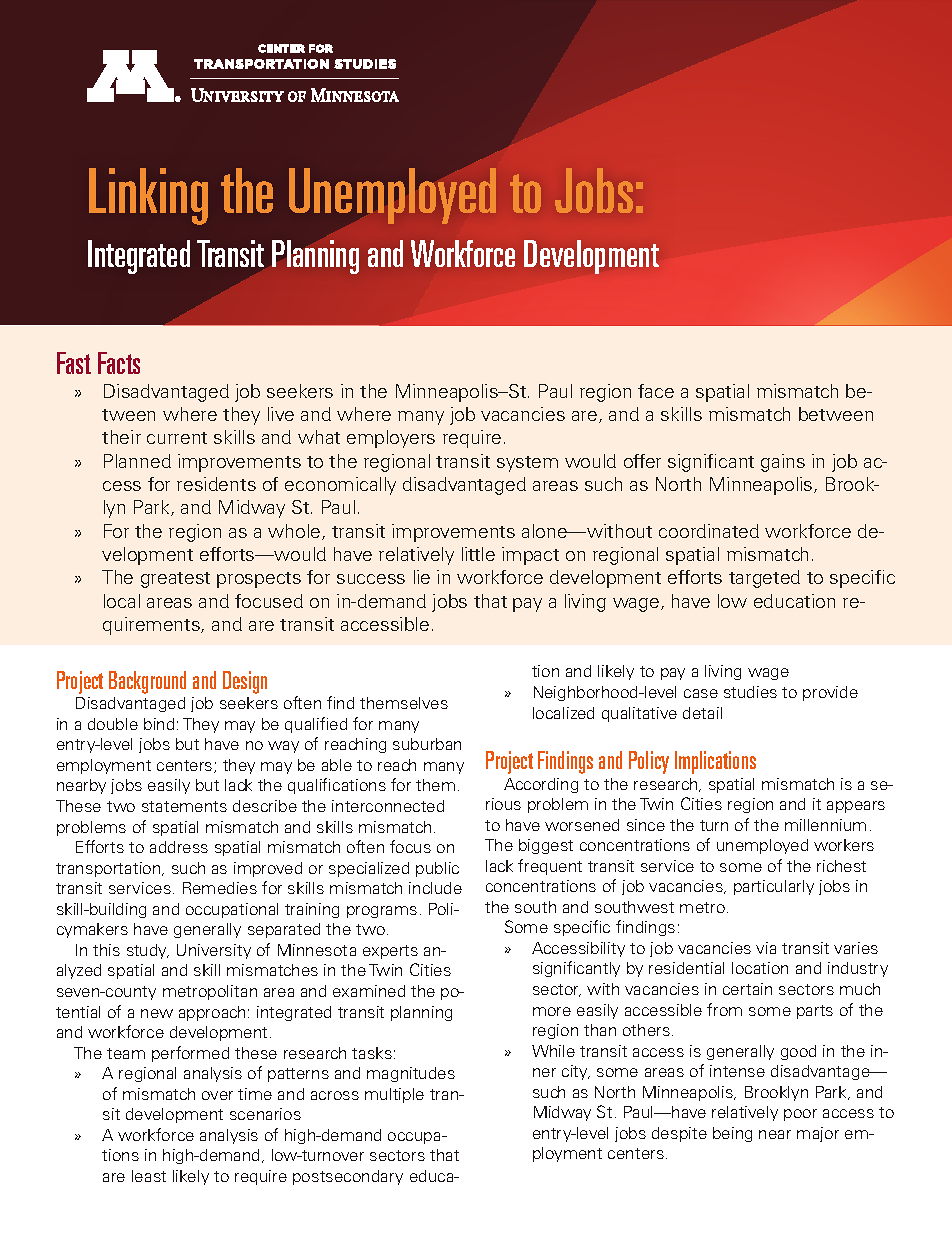 The width and height of the image is (952, 1233). What do you see at coordinates (656, 391) in the image?
I see `face` at bounding box center [656, 391].
